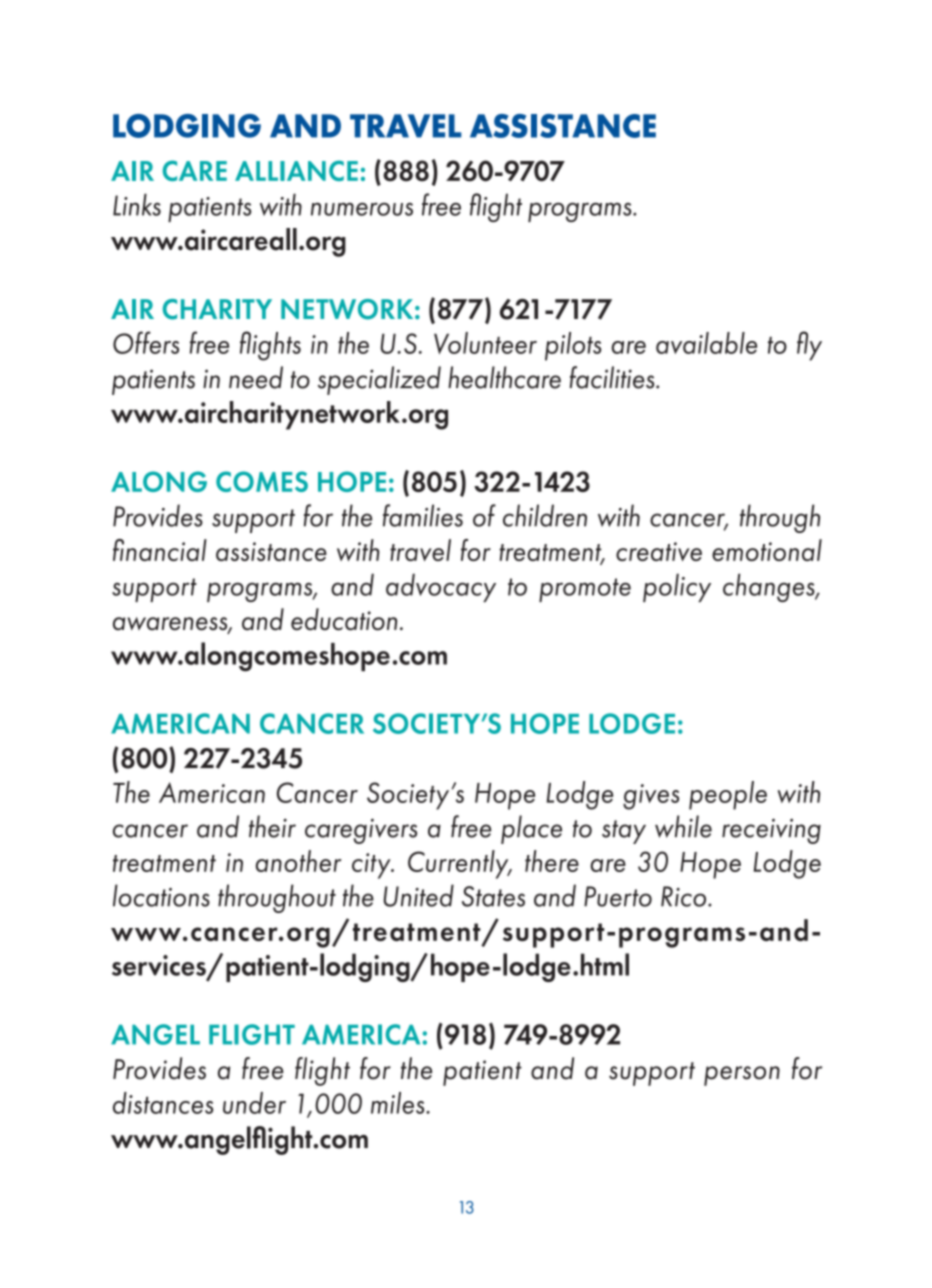 The width and height of the screenshot is (932, 1288). What do you see at coordinates (728, 795) in the screenshot?
I see `people` at bounding box center [728, 795].
